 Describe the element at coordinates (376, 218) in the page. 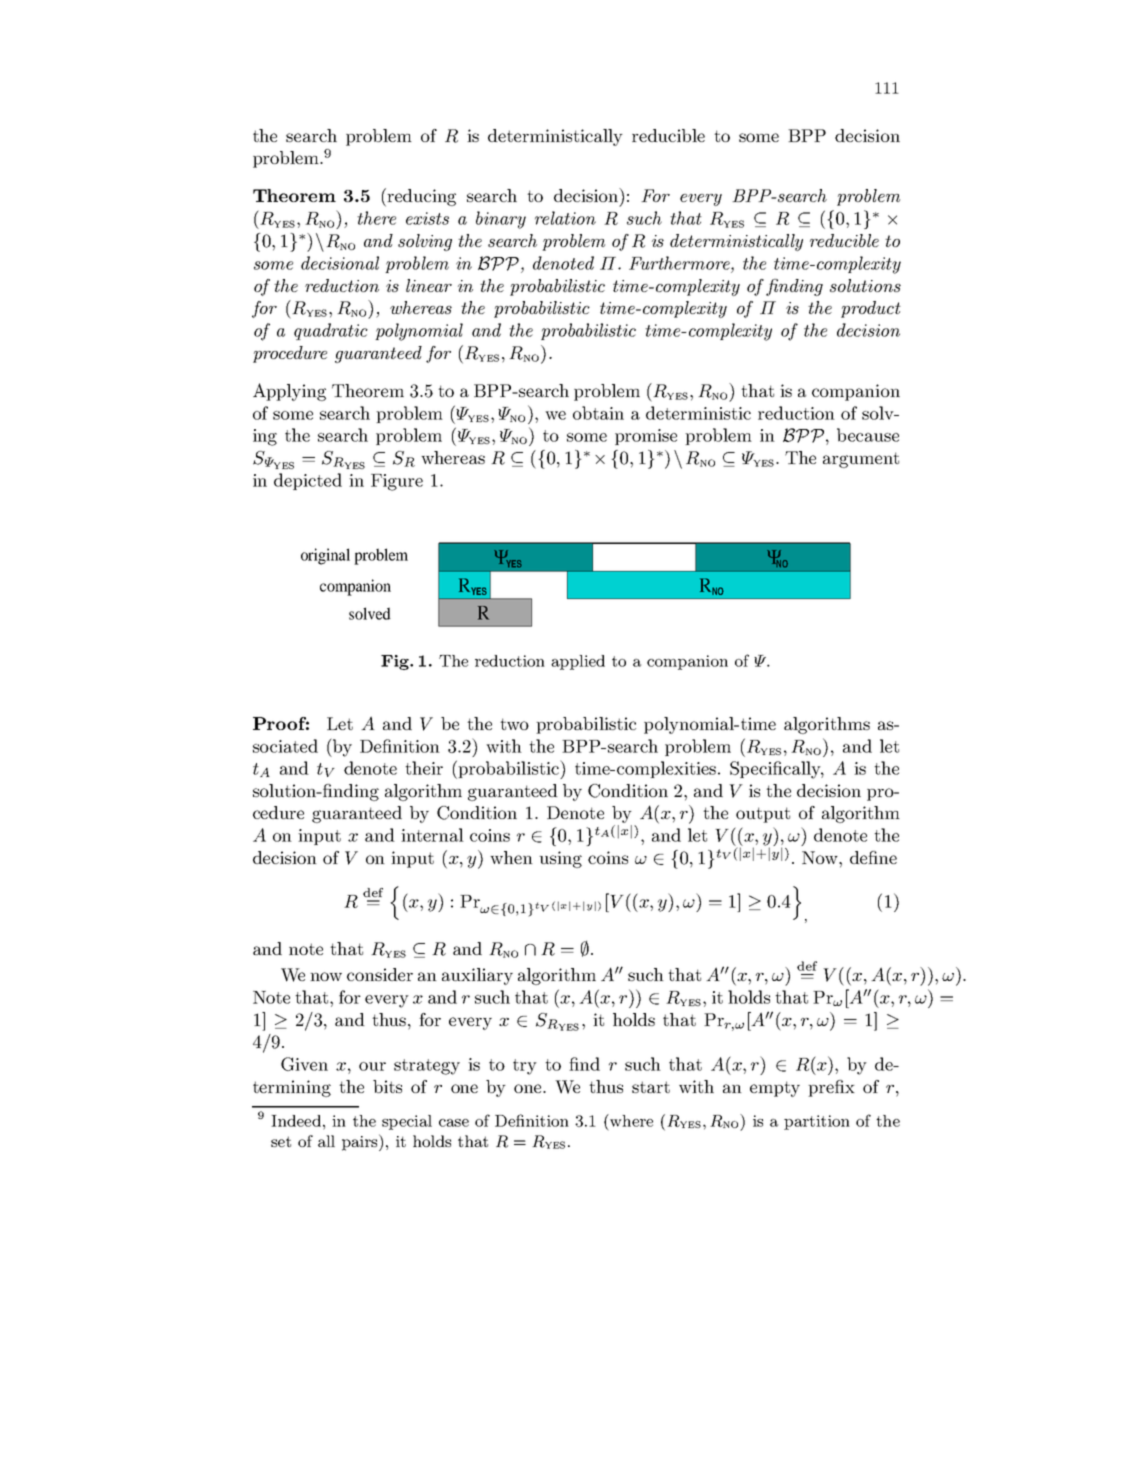

I see `there` at that location.
